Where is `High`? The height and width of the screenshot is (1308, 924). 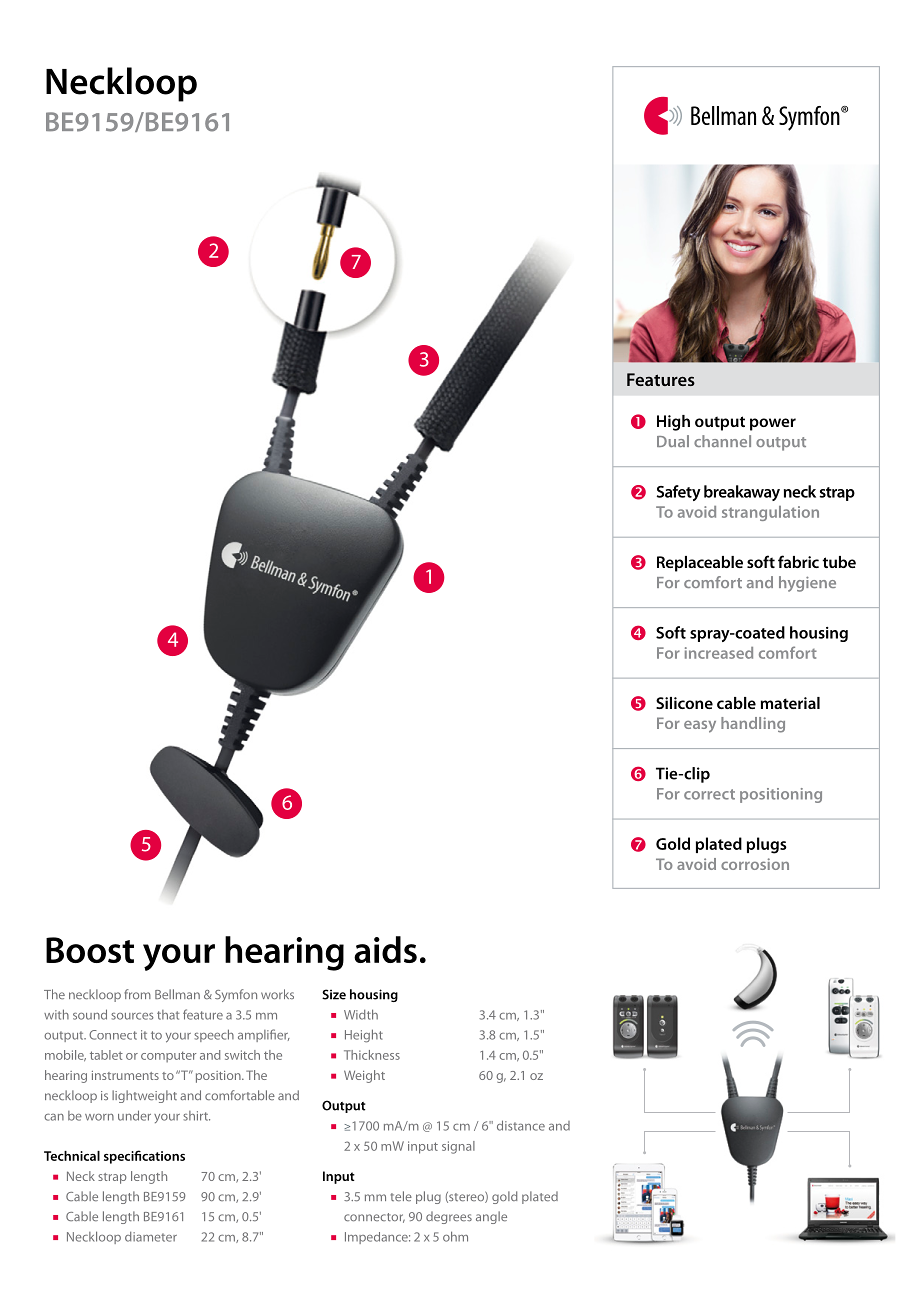
High is located at coordinates (673, 423).
